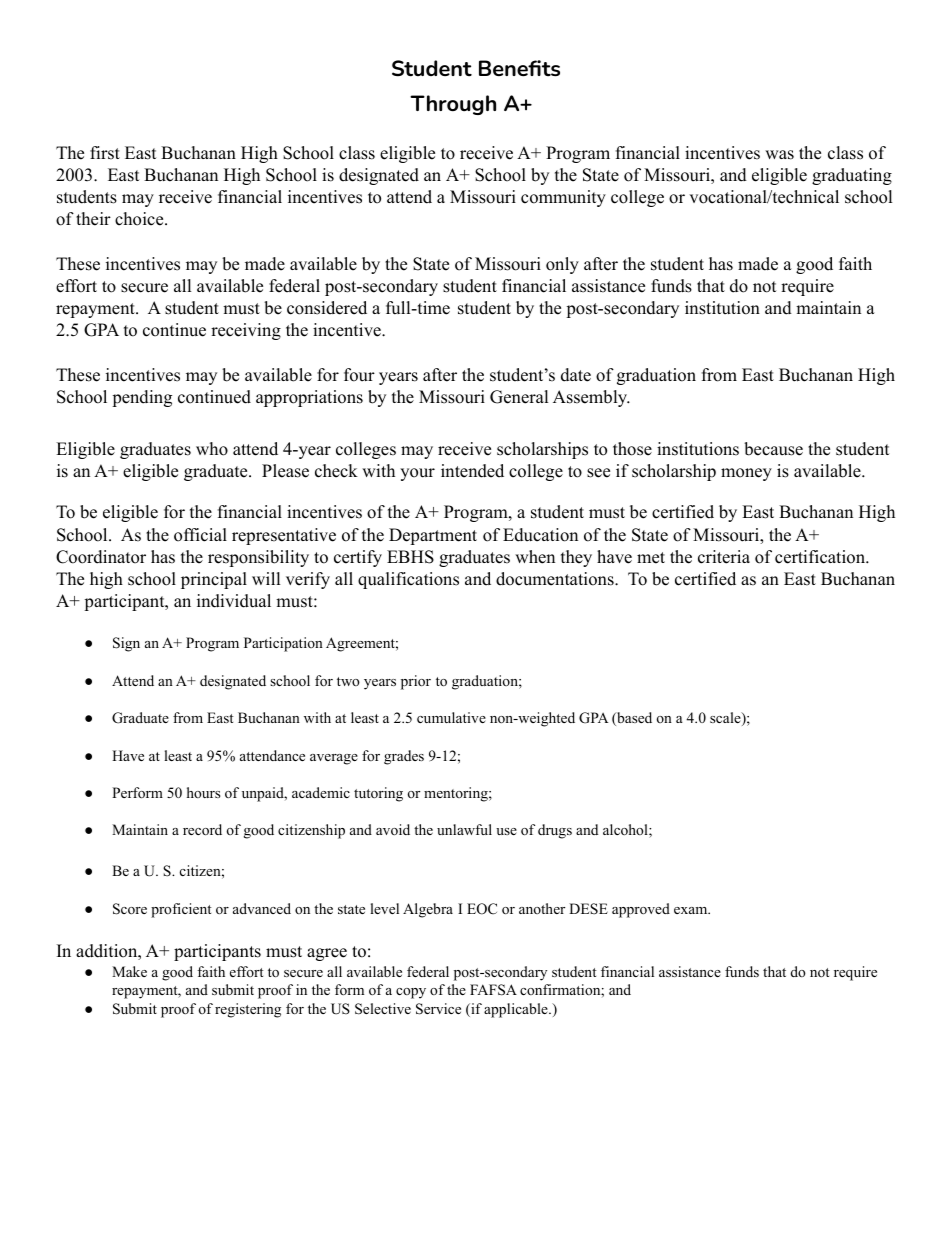 Image resolution: width=952 pixels, height=1233 pixels. What do you see at coordinates (852, 176) in the image?
I see `graduating` at bounding box center [852, 176].
